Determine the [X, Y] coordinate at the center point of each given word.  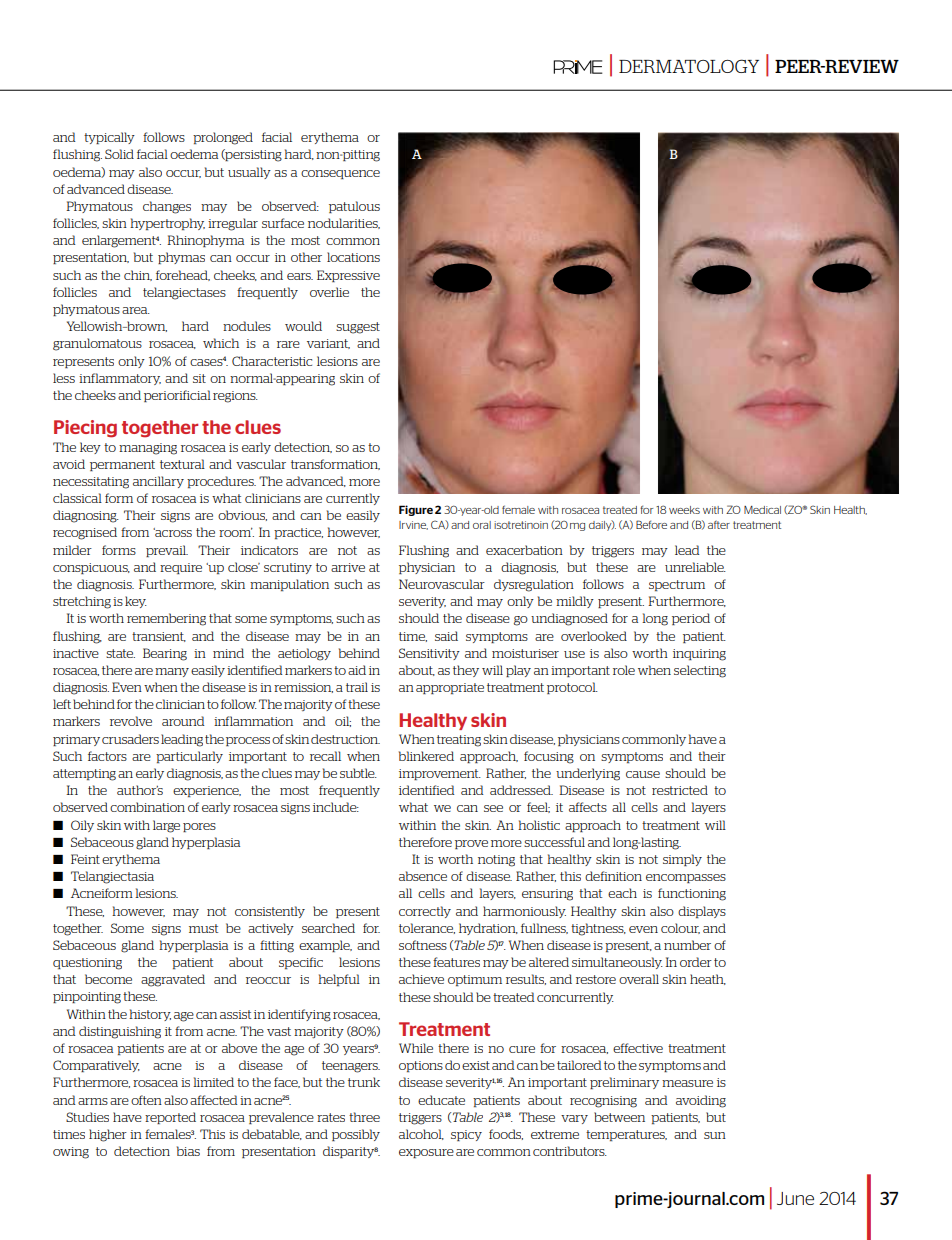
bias [188, 1151]
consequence [340, 174]
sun [715, 1135]
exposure [426, 1153]
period [691, 619]
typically [109, 138]
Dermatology [689, 66]
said [446, 636]
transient [159, 637]
